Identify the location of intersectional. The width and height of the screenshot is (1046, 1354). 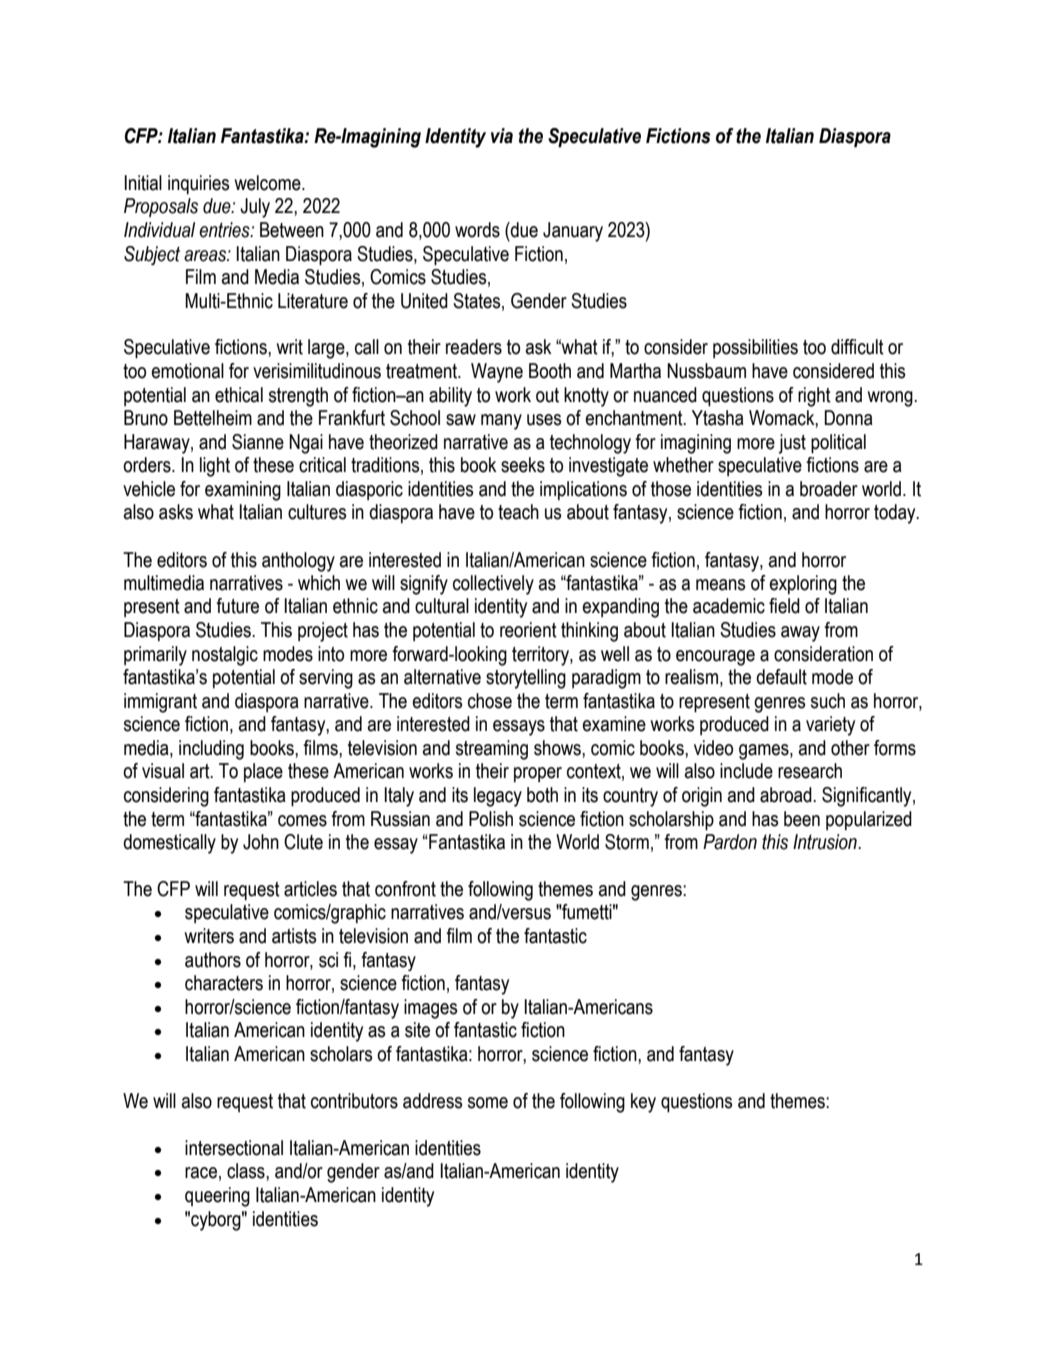
(234, 1148).
